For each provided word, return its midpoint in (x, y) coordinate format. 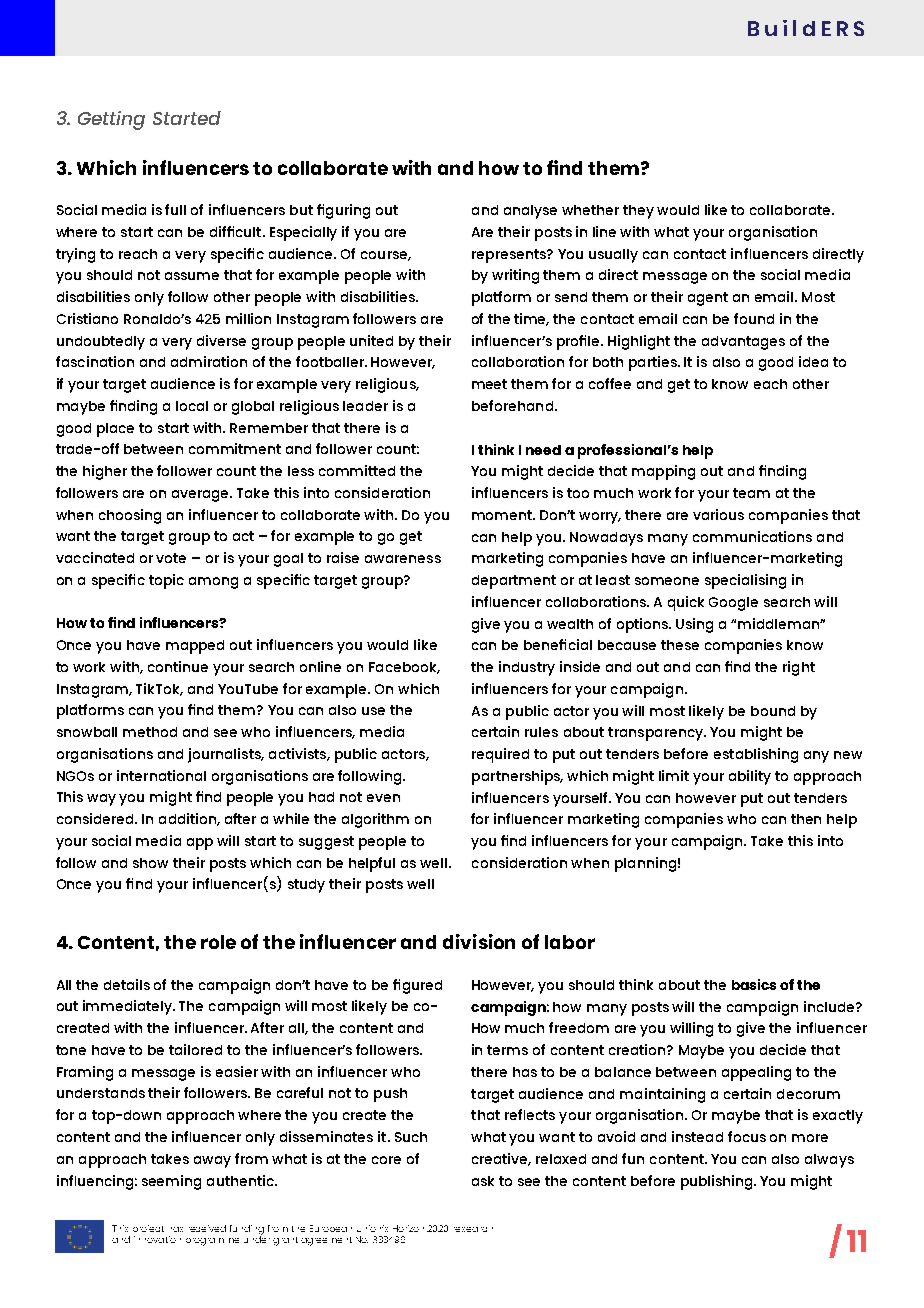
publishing (718, 1182)
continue (178, 666)
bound (773, 711)
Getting (111, 120)
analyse (530, 212)
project (148, 1231)
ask (483, 1181)
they (638, 212)
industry (527, 668)
